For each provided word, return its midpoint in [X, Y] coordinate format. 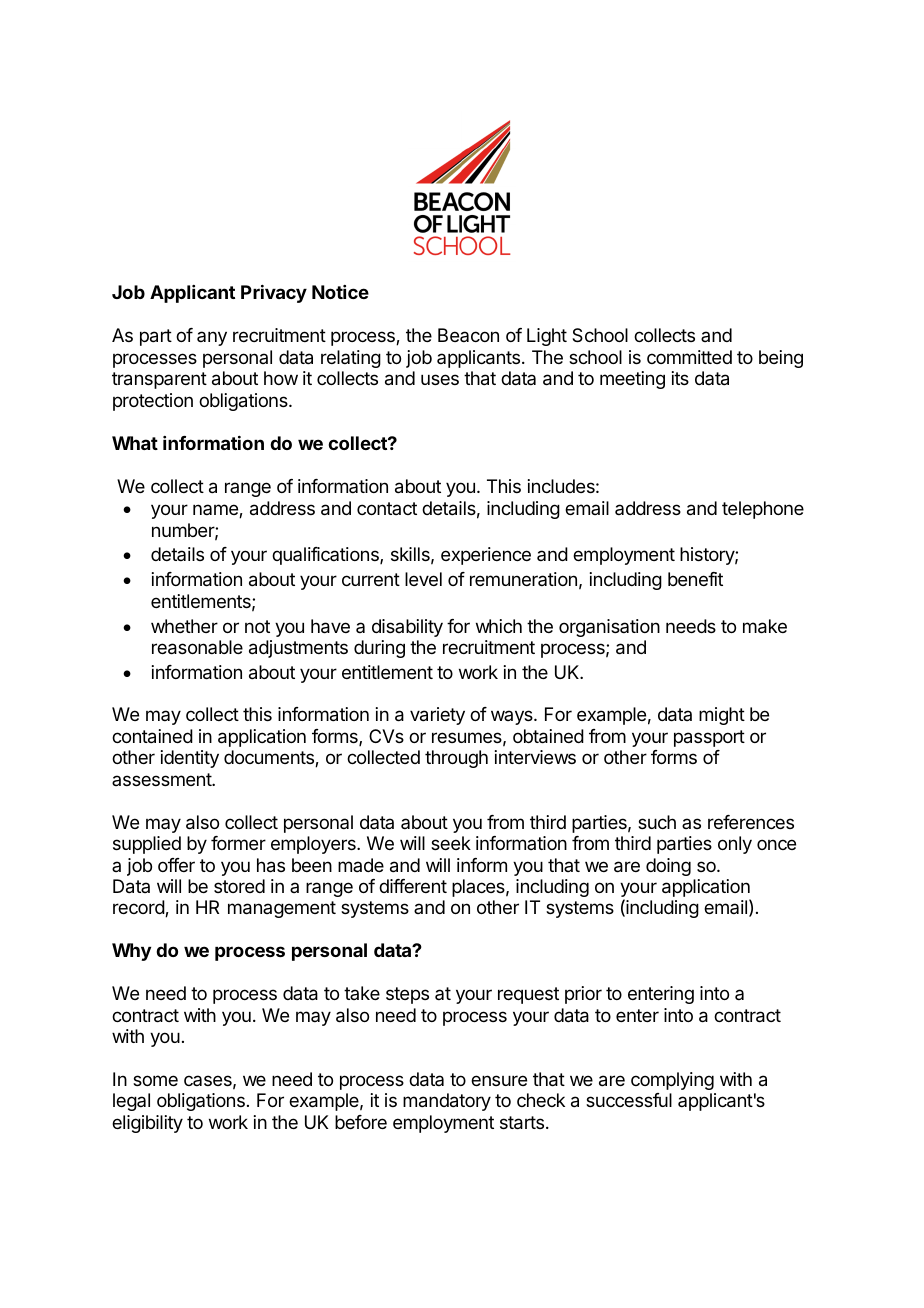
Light [547, 337]
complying [672, 1081]
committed [689, 357]
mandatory [447, 1102]
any [212, 338]
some [155, 1080]
